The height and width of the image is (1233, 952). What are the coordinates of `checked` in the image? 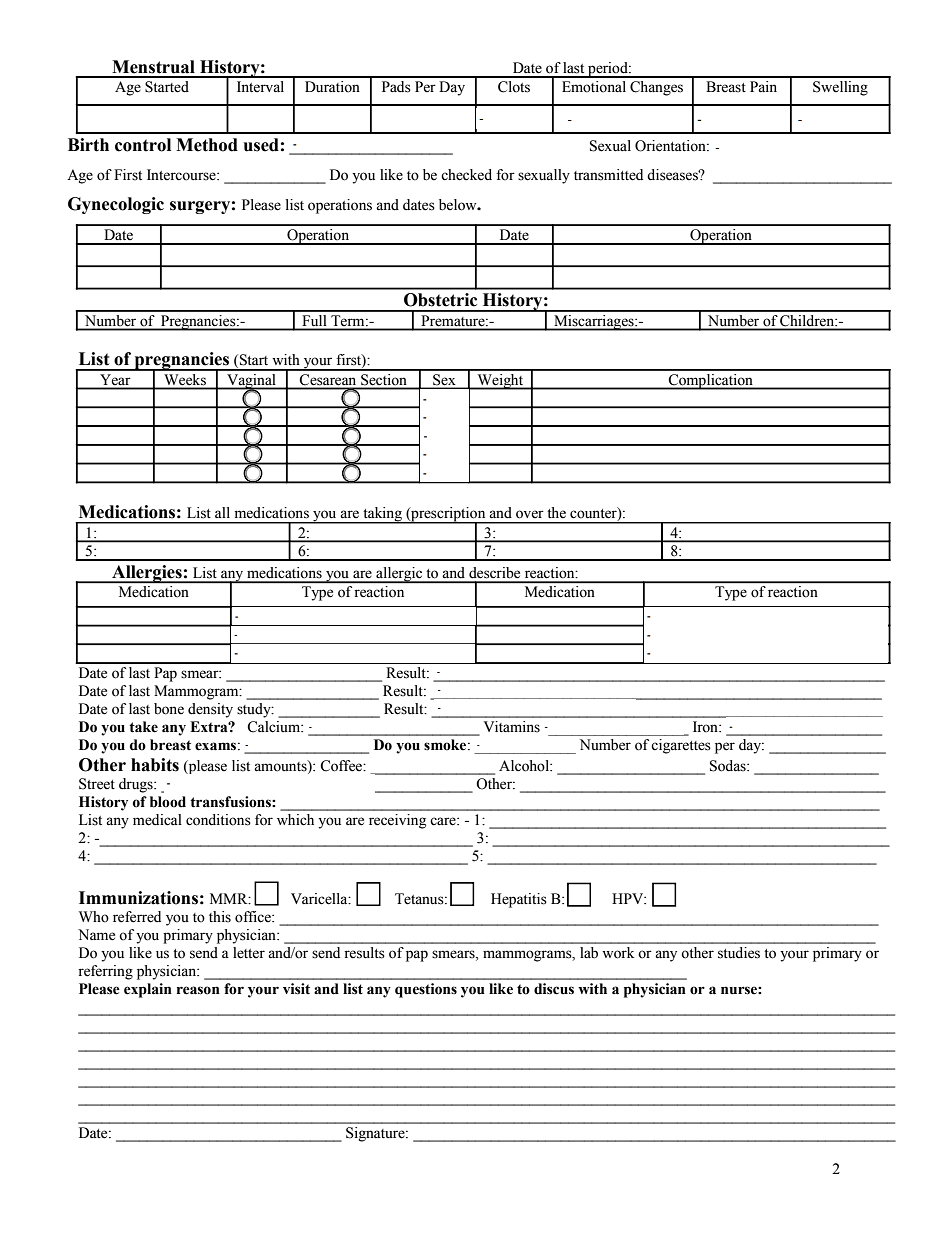 It's located at (466, 175).
